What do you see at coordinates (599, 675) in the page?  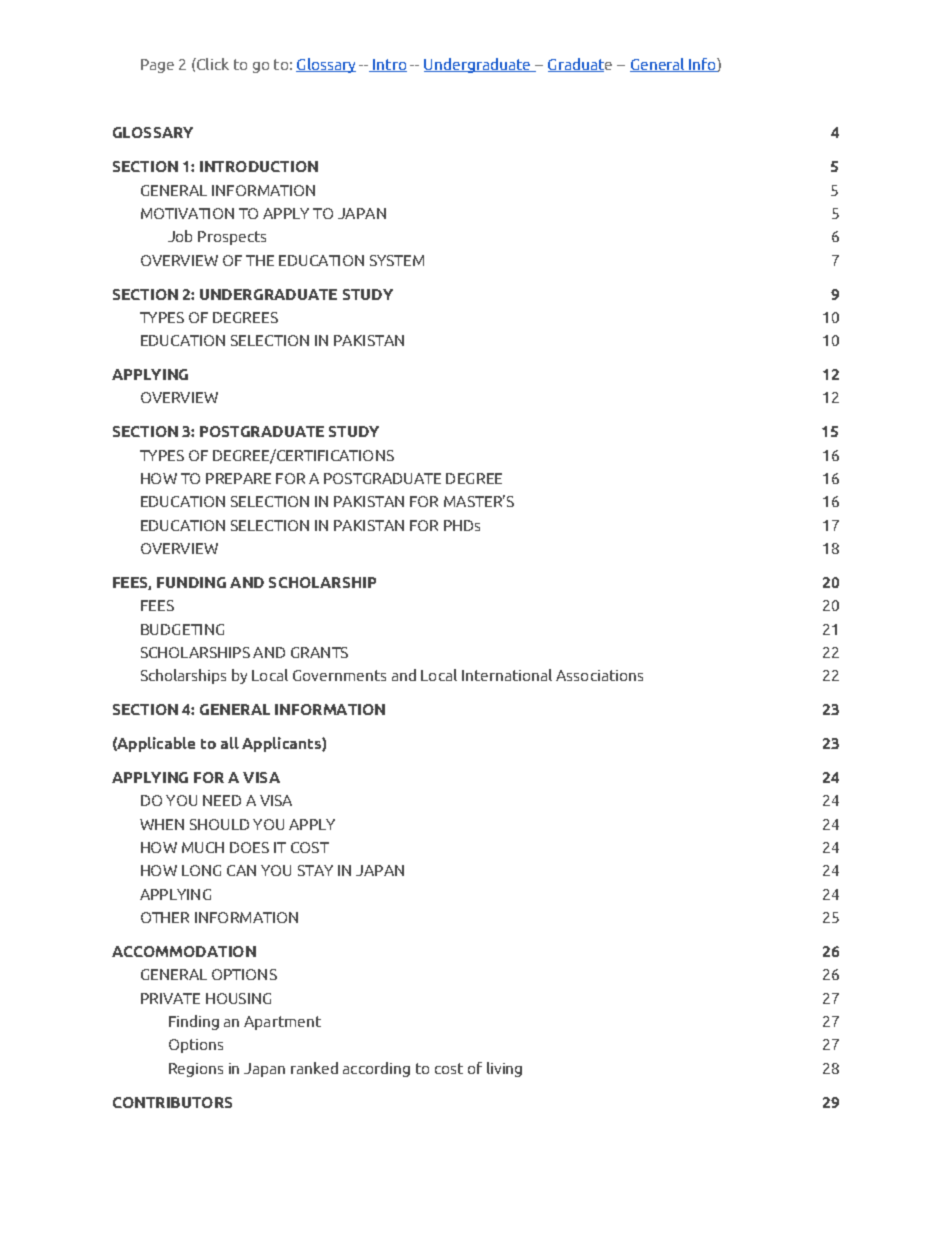 I see `Associations` at bounding box center [599, 675].
